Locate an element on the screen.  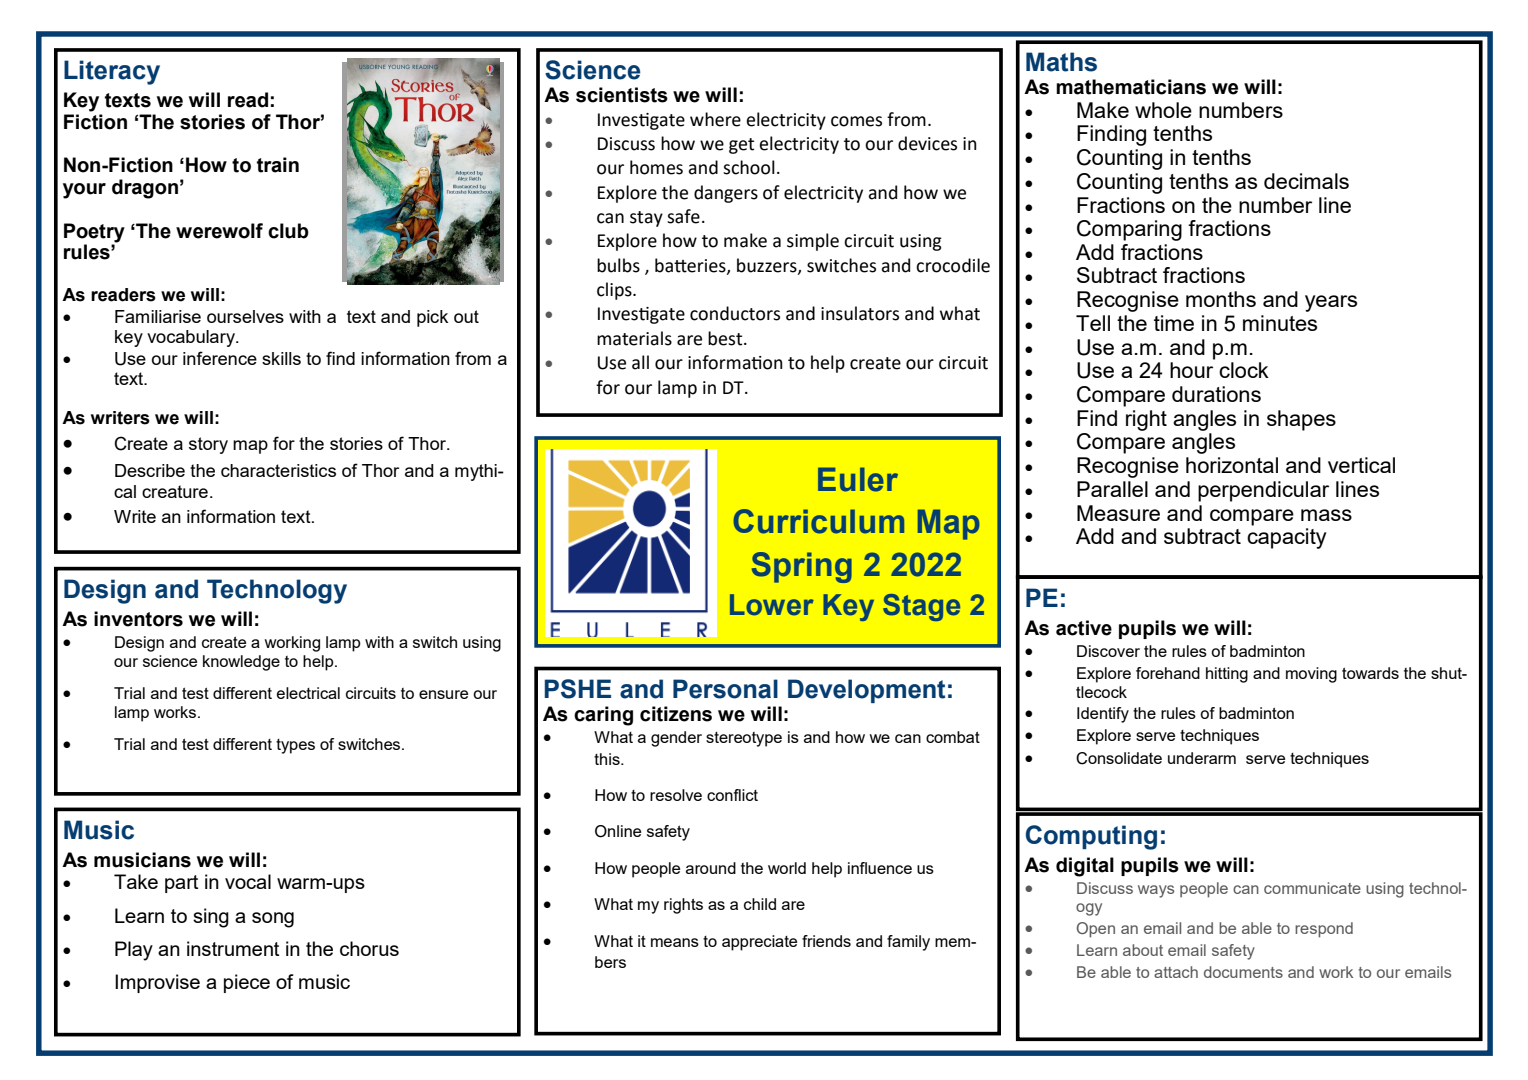
hitting is located at coordinates (1227, 675).
